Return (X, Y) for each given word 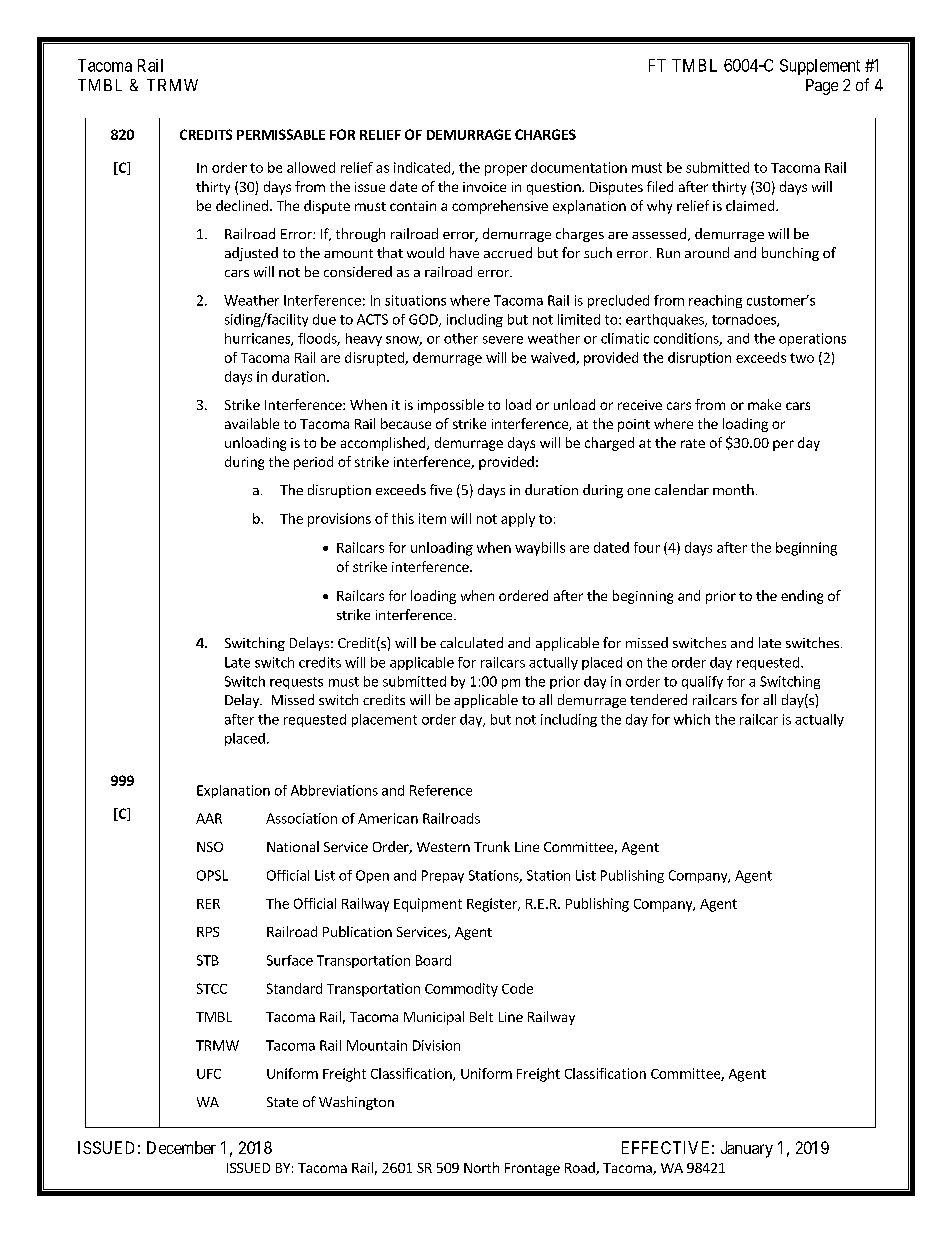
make (764, 404)
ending (802, 597)
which (692, 719)
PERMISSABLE (281, 134)
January (747, 1149)
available (252, 423)
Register (493, 905)
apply (518, 520)
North (481, 1167)
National (293, 846)
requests (296, 683)
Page (822, 87)
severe (503, 340)
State (282, 1102)
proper (506, 170)
